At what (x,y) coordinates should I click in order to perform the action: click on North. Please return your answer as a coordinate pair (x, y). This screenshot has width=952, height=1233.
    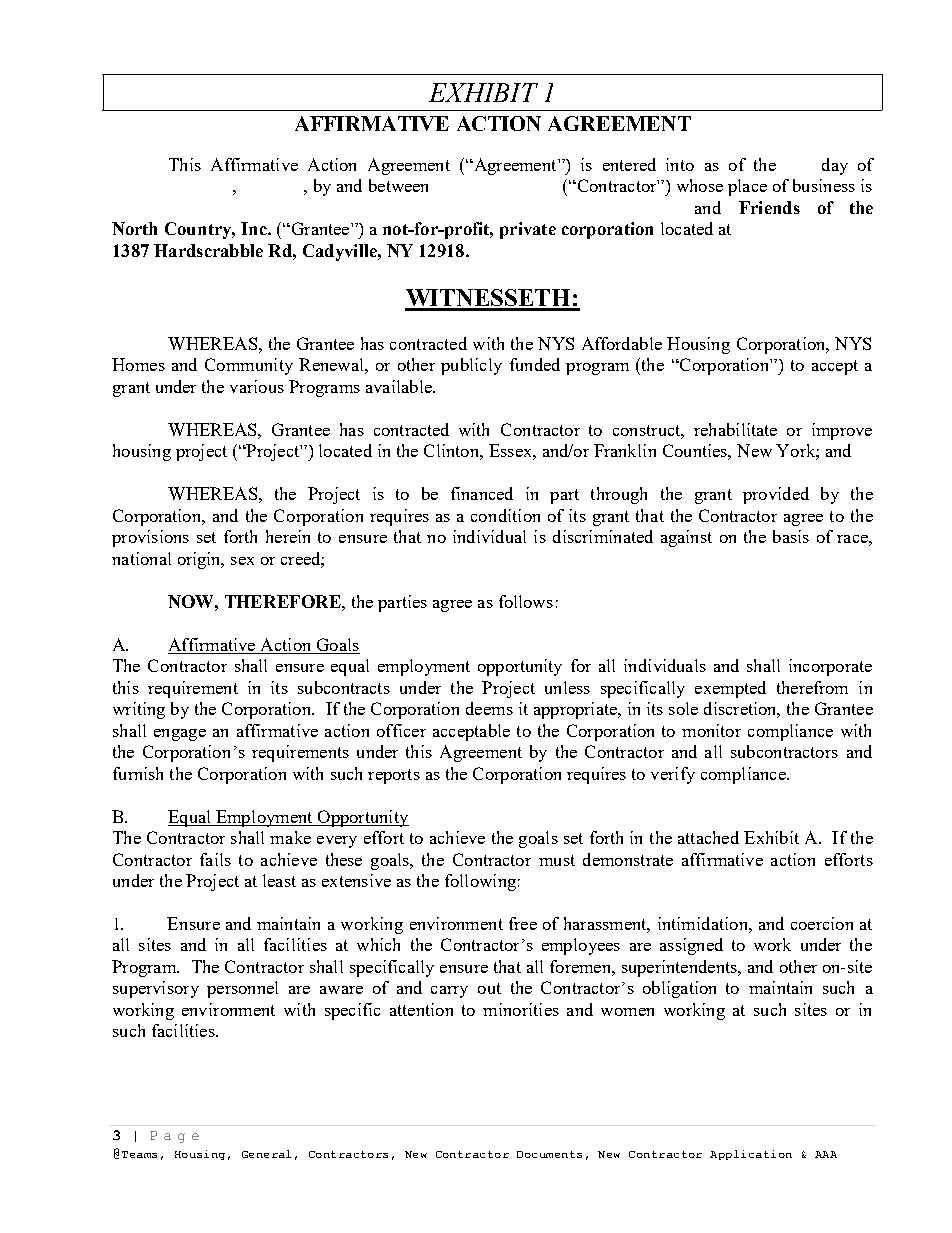
    Looking at the image, I should click on (134, 228).
